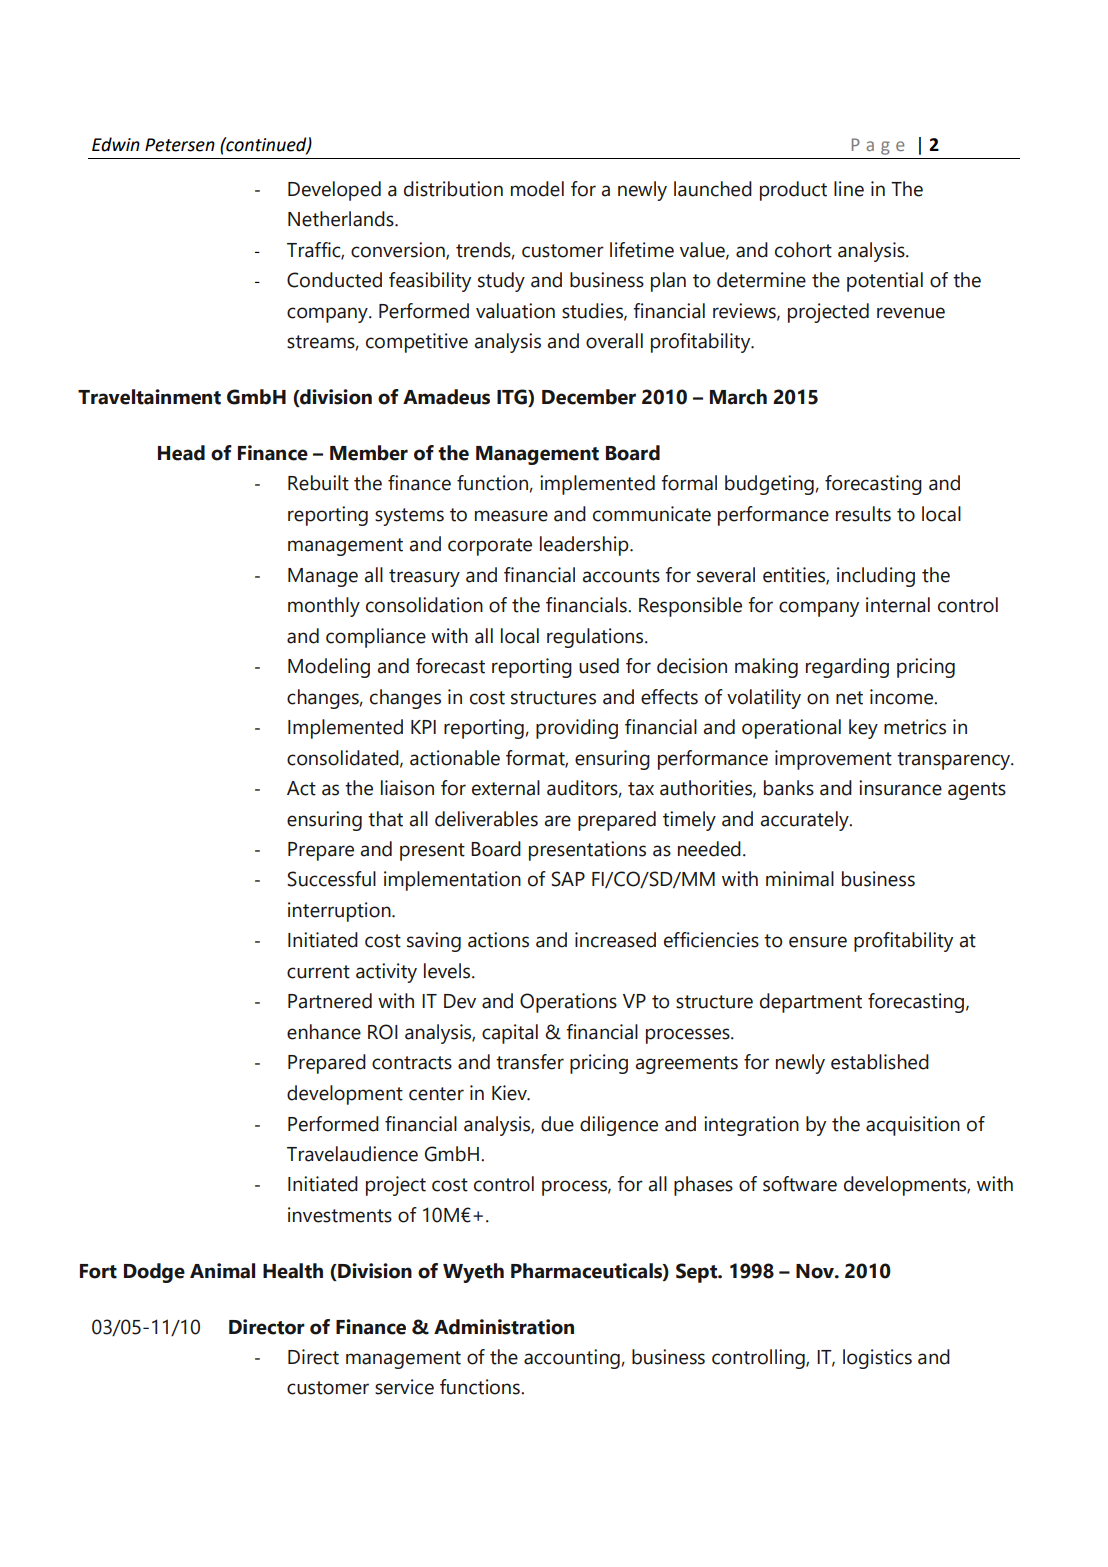 This screenshot has width=1108, height=1567. I want to click on logistics, so click(877, 1359).
